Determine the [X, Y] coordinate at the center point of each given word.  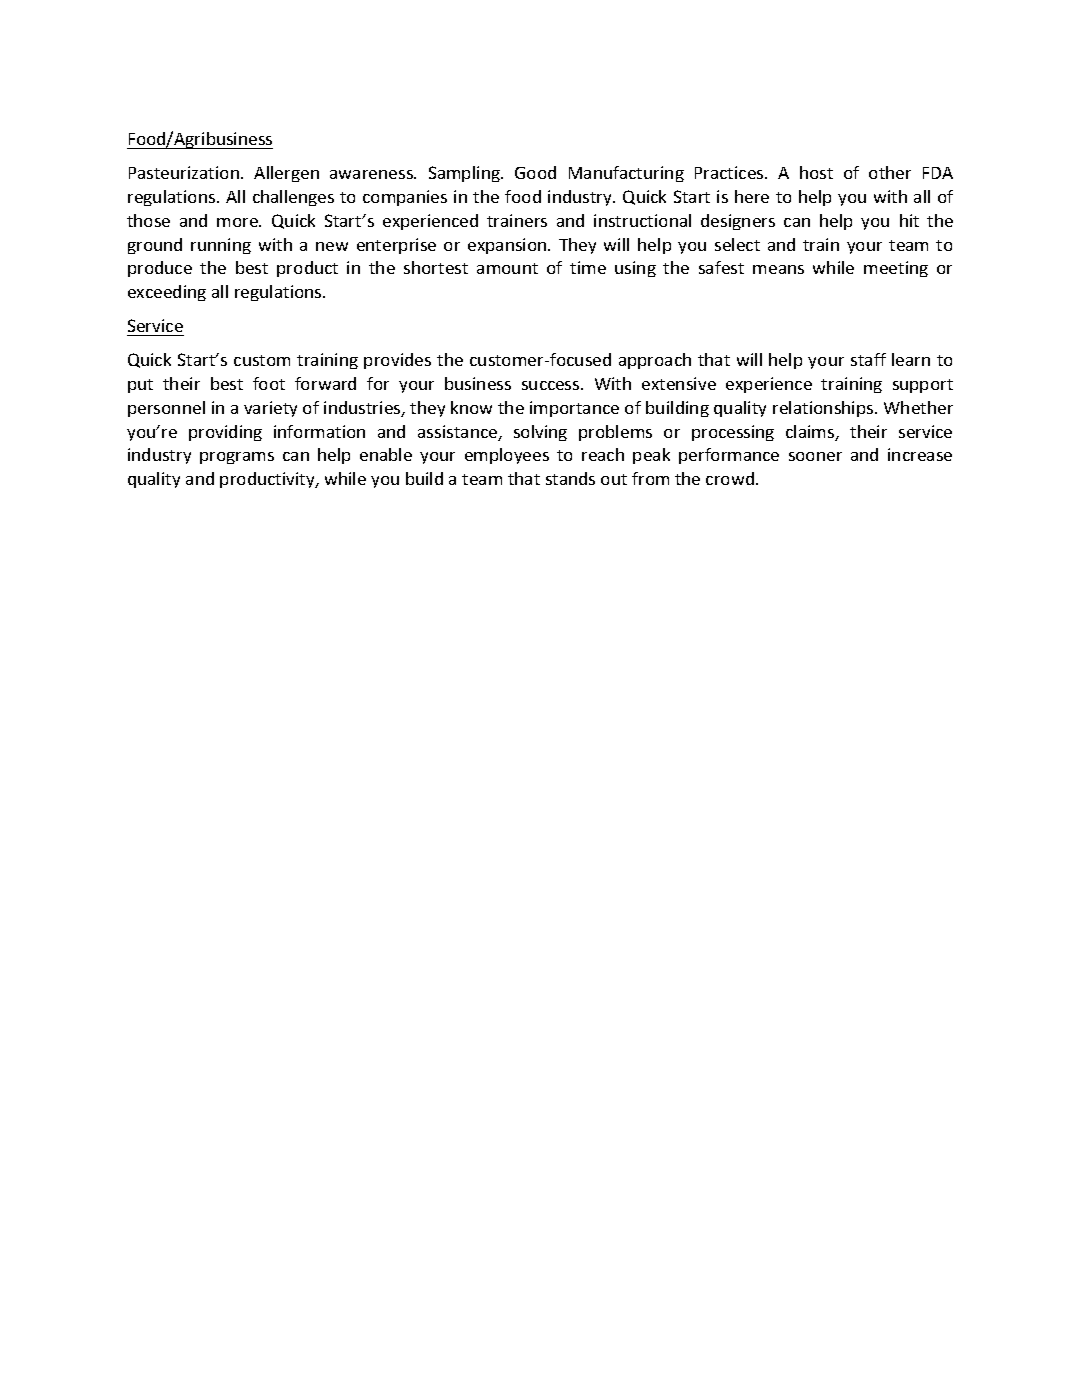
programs [237, 458]
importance [574, 409]
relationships [824, 409]
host [816, 172]
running [221, 246]
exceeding [167, 293]
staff [868, 359]
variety [270, 409]
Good [535, 172]
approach [655, 361]
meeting [896, 269]
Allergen [286, 174]
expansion [508, 246]
